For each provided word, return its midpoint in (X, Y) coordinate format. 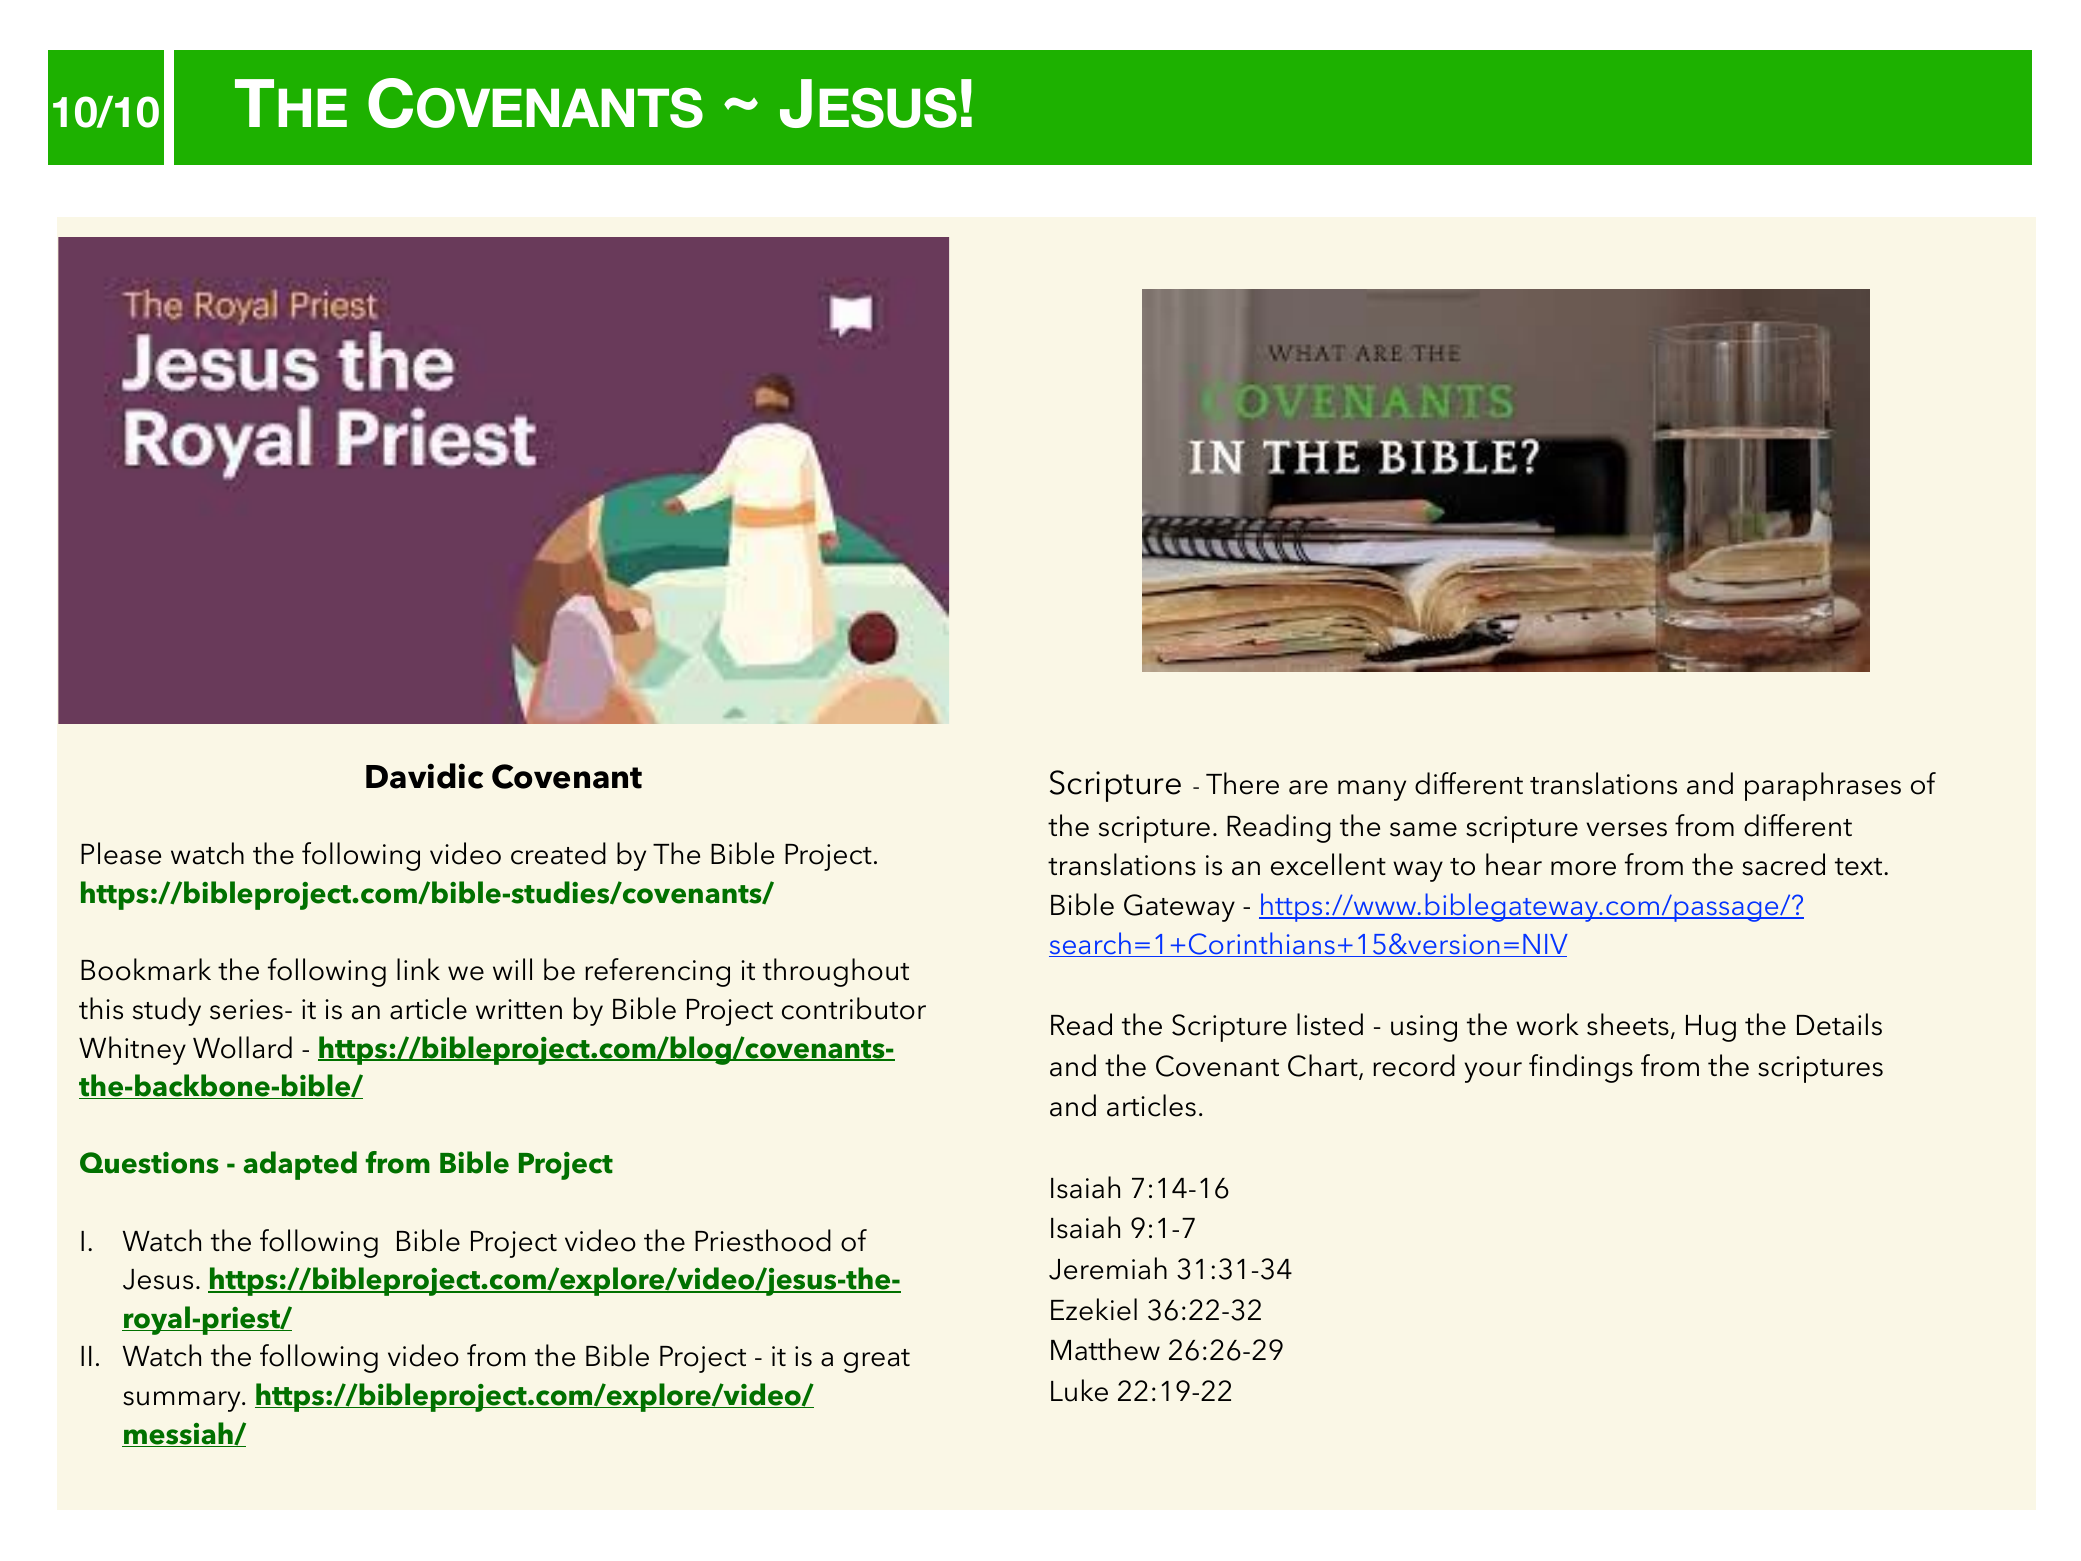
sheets (1628, 1024)
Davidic (424, 776)
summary (183, 1401)
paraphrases (1823, 786)
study (167, 1011)
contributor (854, 1008)
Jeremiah (1108, 1268)
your (1493, 1072)
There (1242, 783)
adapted (300, 1165)
